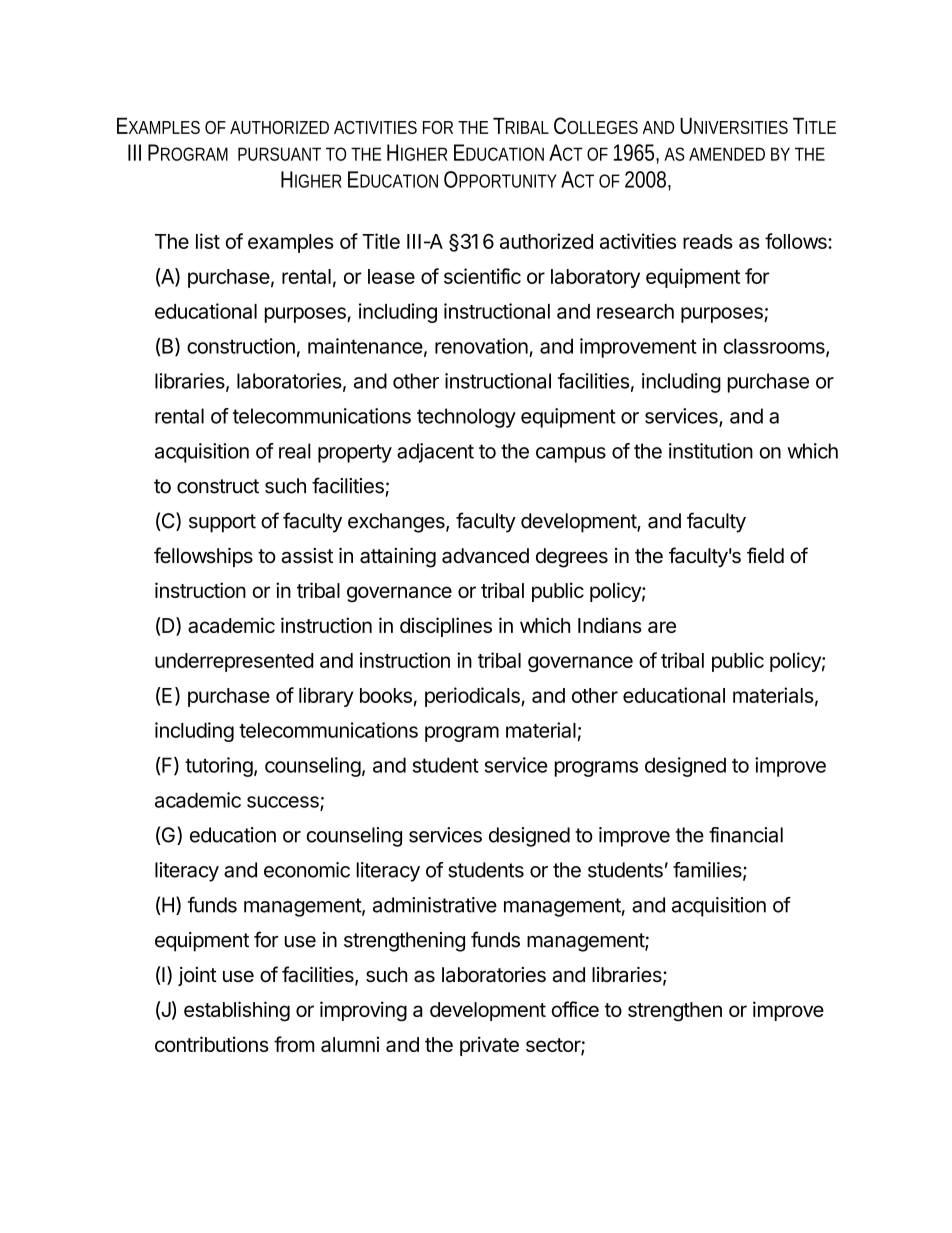 Image resolution: width=952 pixels, height=1233 pixels. I want to click on underrepresented, so click(234, 662).
